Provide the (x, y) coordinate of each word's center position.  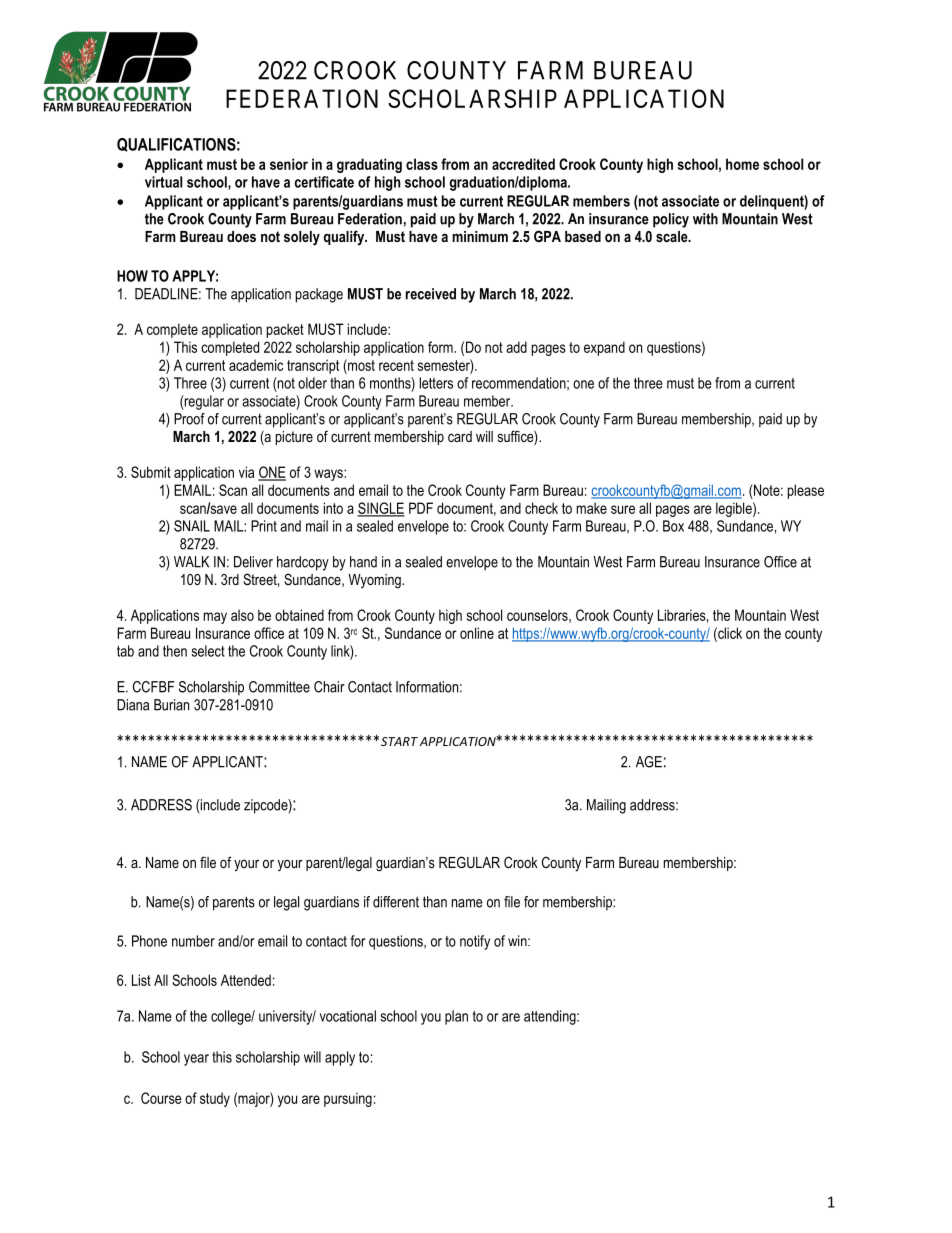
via (246, 472)
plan (456, 1017)
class (422, 164)
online (477, 633)
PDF (421, 508)
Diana (133, 705)
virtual (163, 182)
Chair (329, 687)
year (196, 1060)
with (705, 219)
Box (673, 526)
